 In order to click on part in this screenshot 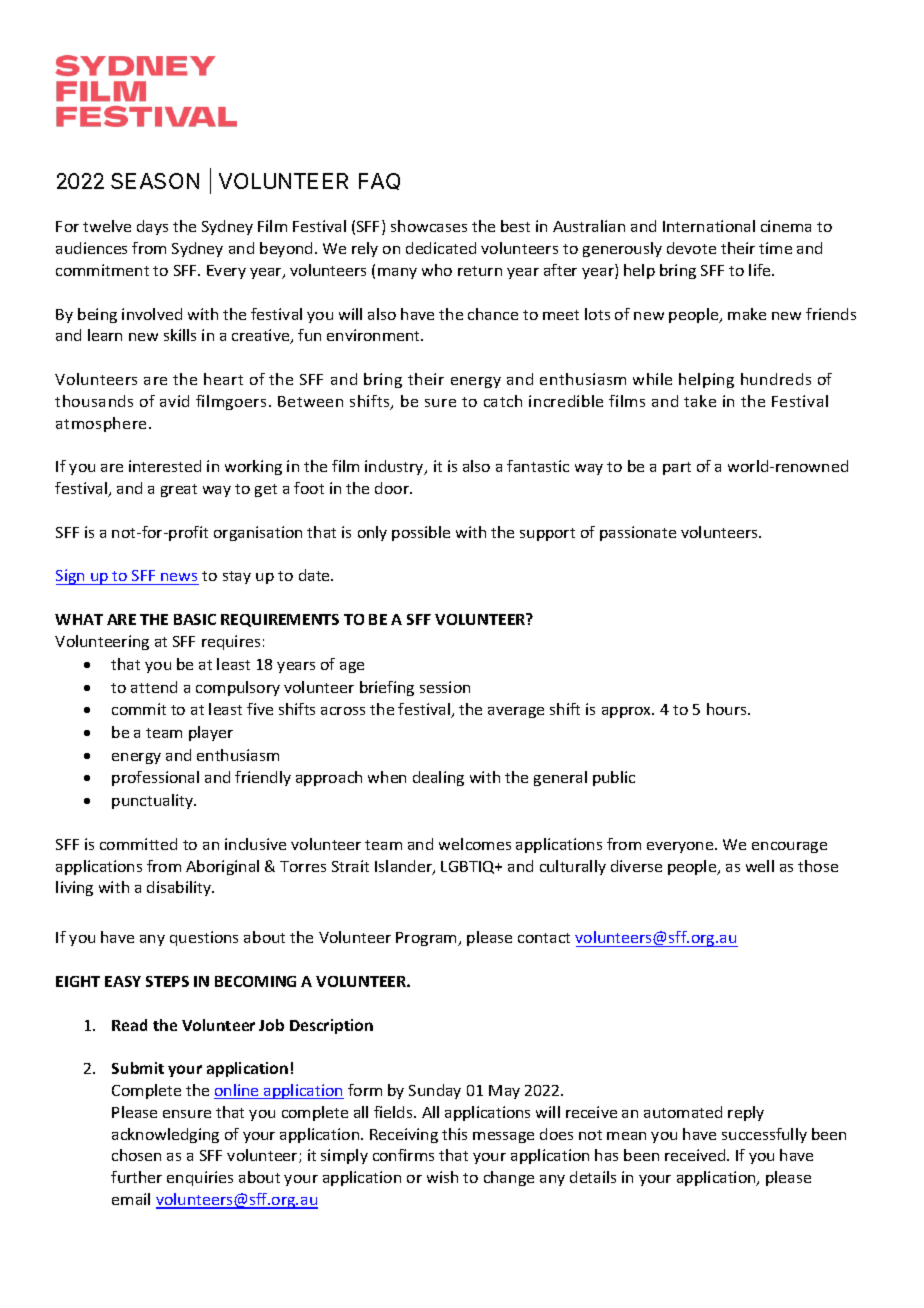, I will do `click(677, 468)`.
